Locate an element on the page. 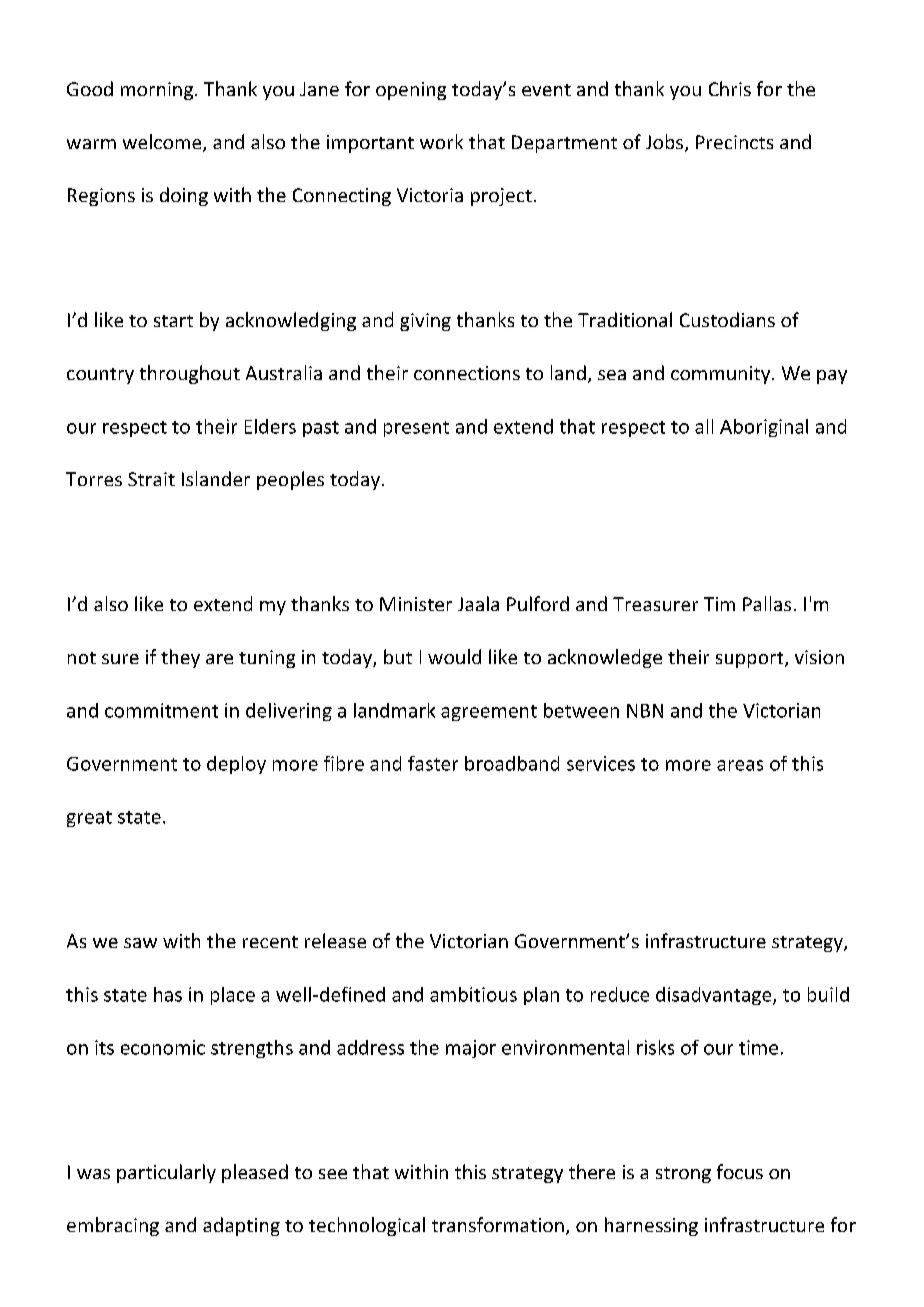 The height and width of the page is (1307, 924). work is located at coordinates (441, 141).
